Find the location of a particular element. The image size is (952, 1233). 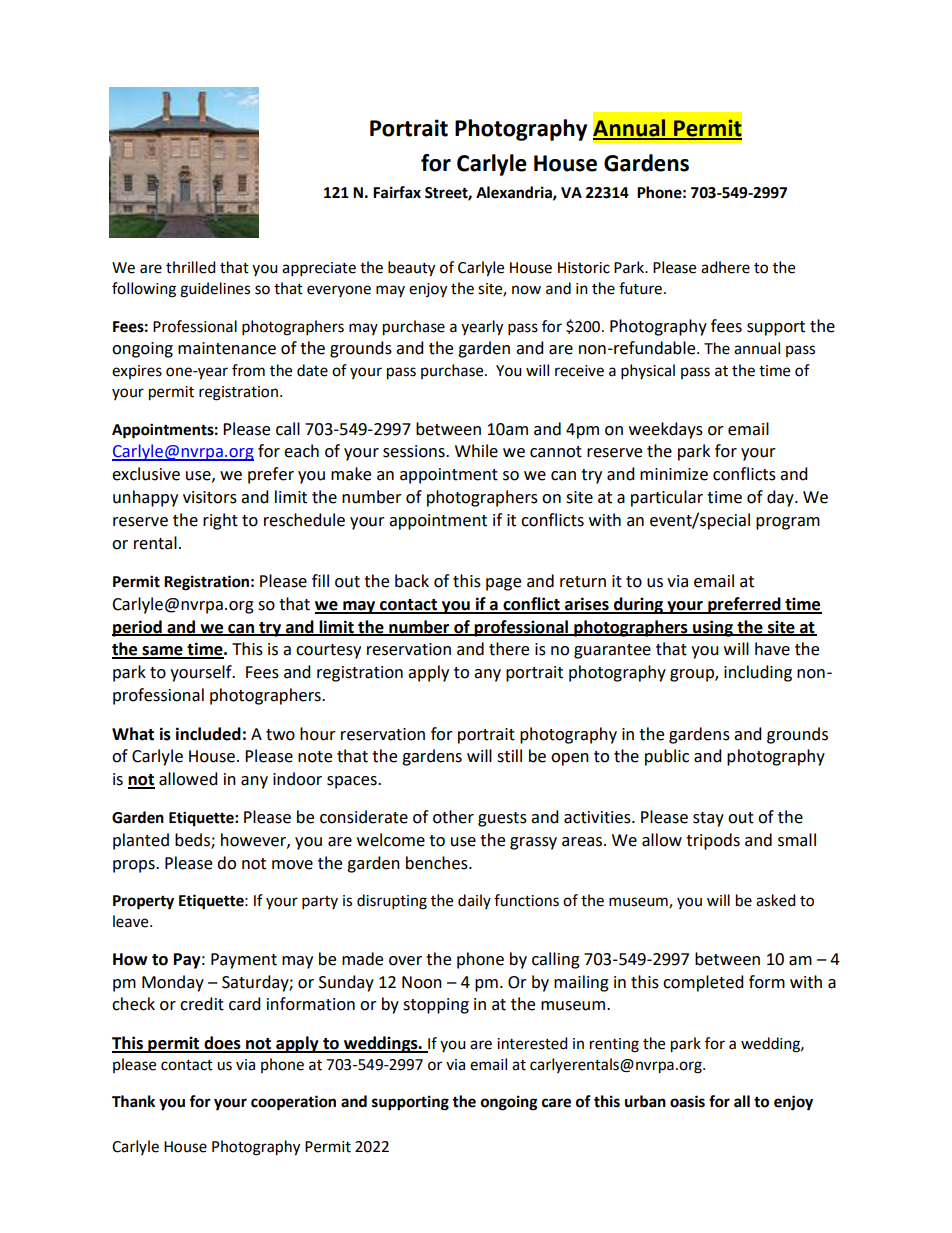

weekdays is located at coordinates (666, 430).
